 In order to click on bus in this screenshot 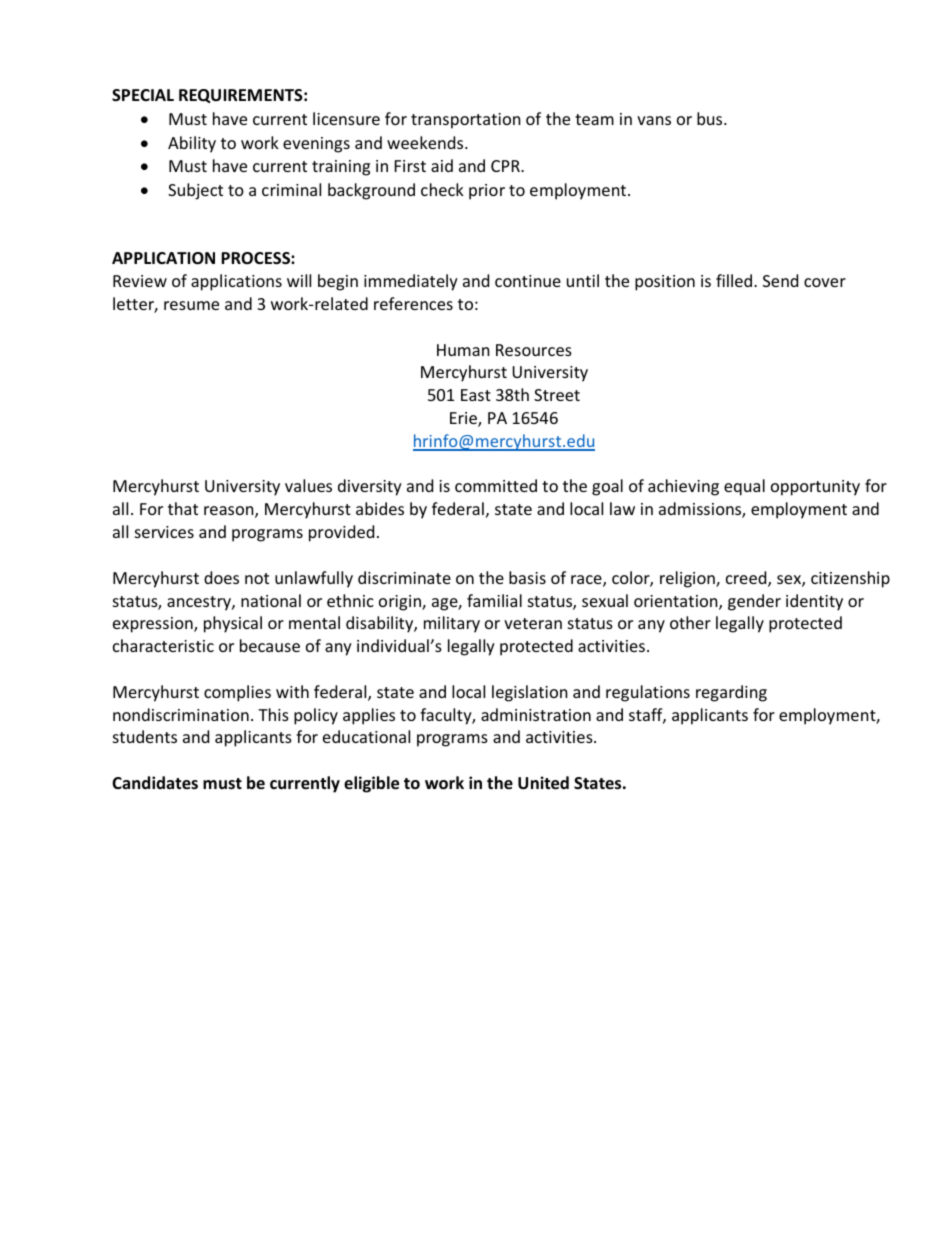, I will do `click(711, 118)`.
